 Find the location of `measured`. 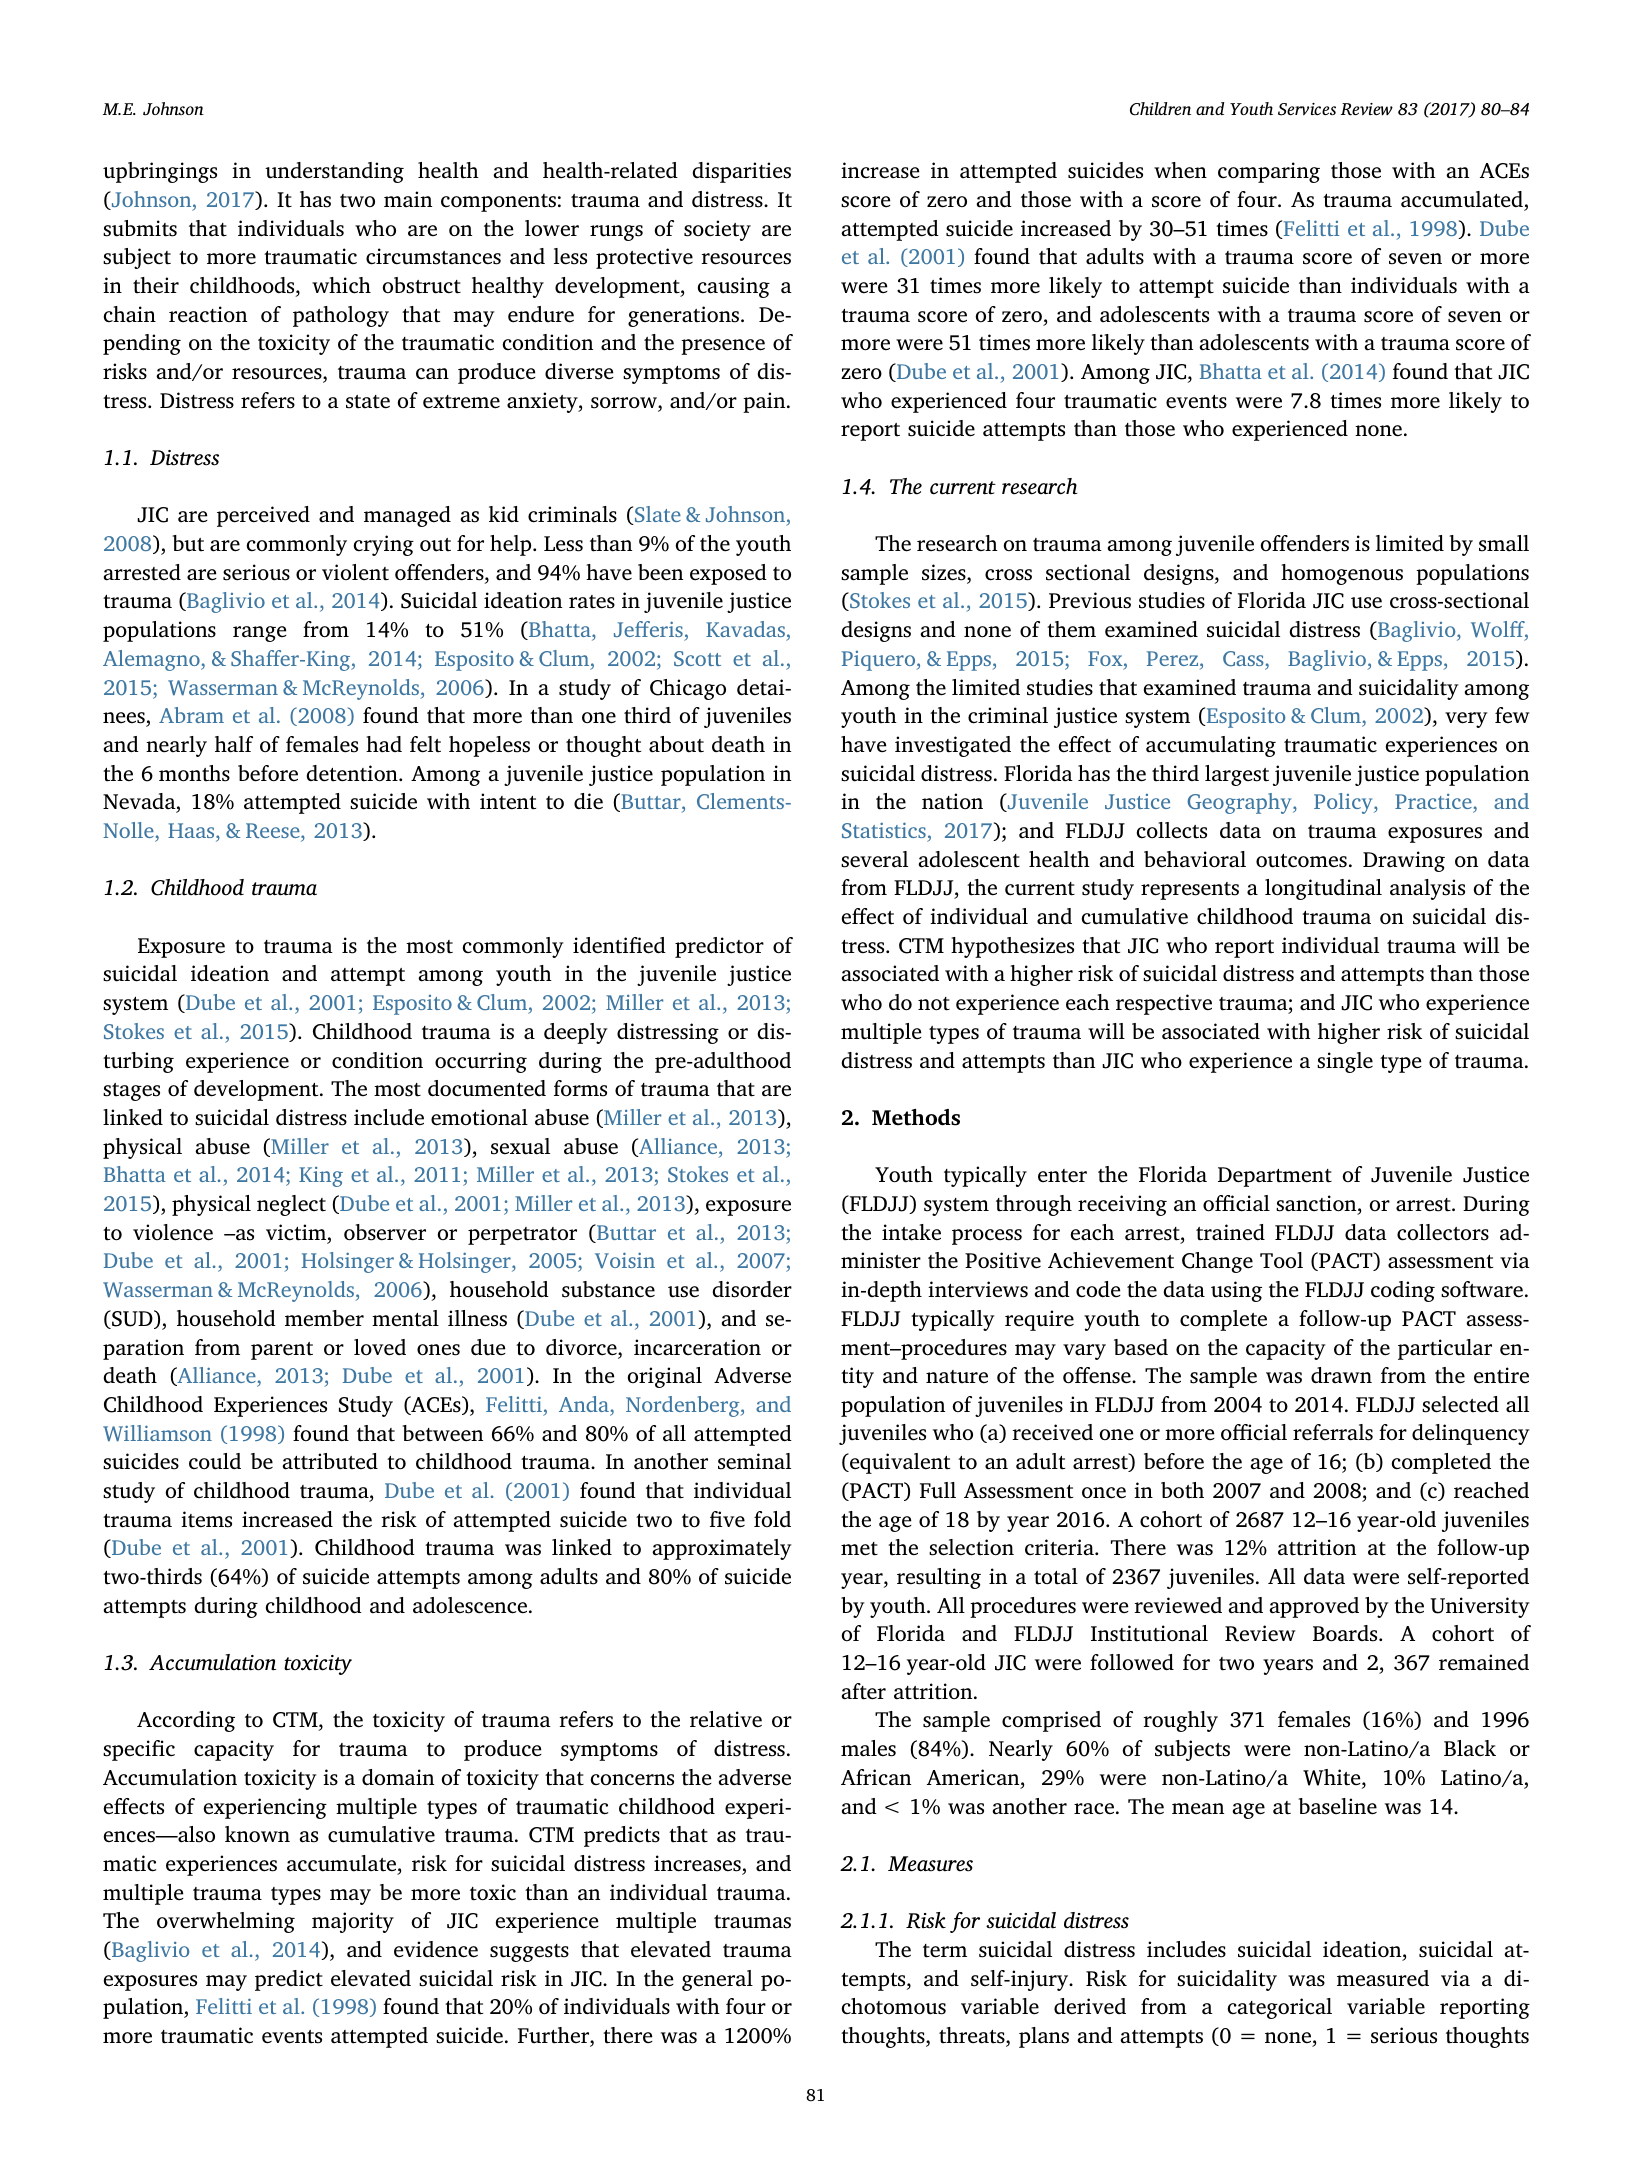

measured is located at coordinates (1383, 1978).
